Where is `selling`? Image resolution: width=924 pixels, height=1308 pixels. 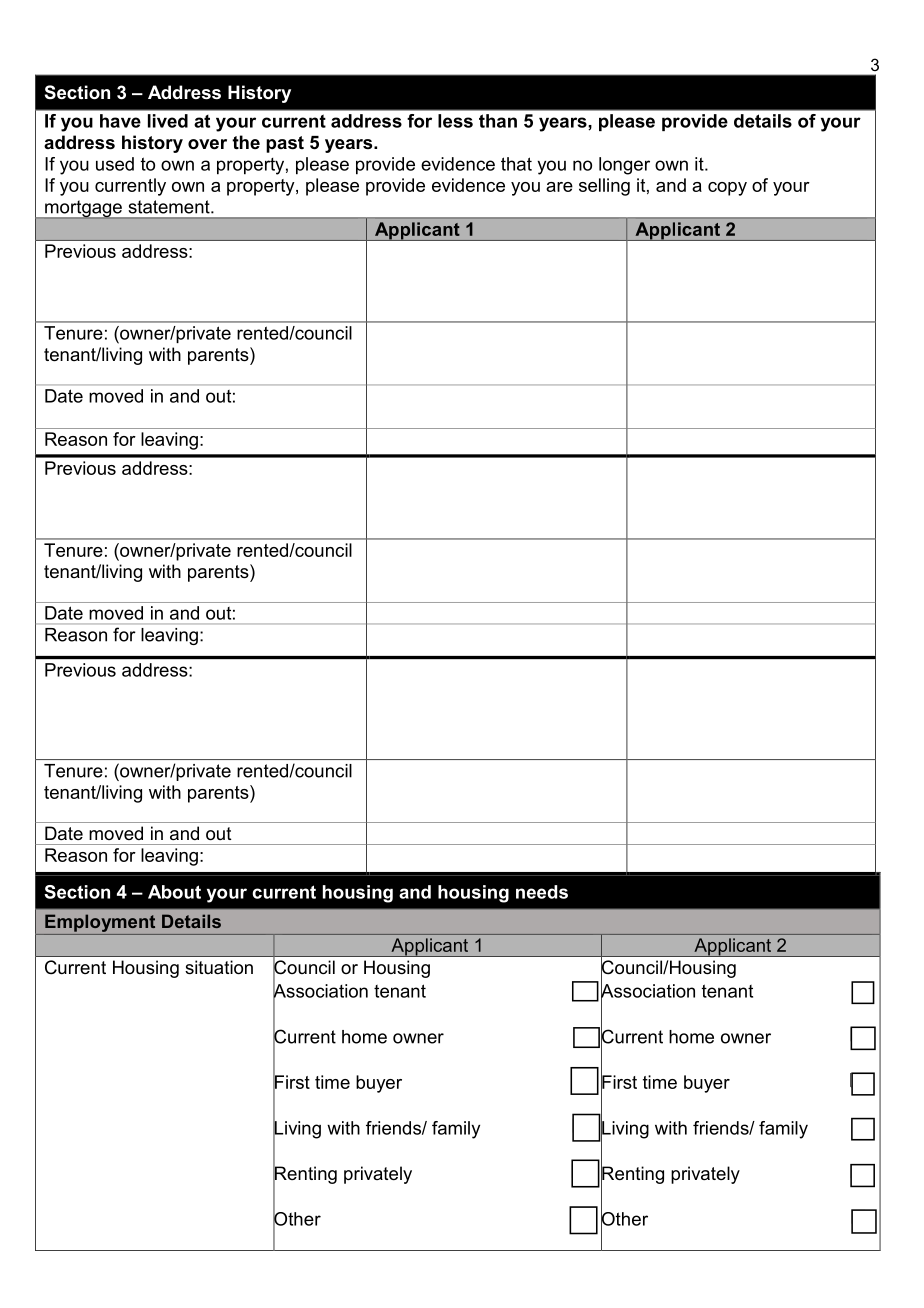 selling is located at coordinates (604, 187).
